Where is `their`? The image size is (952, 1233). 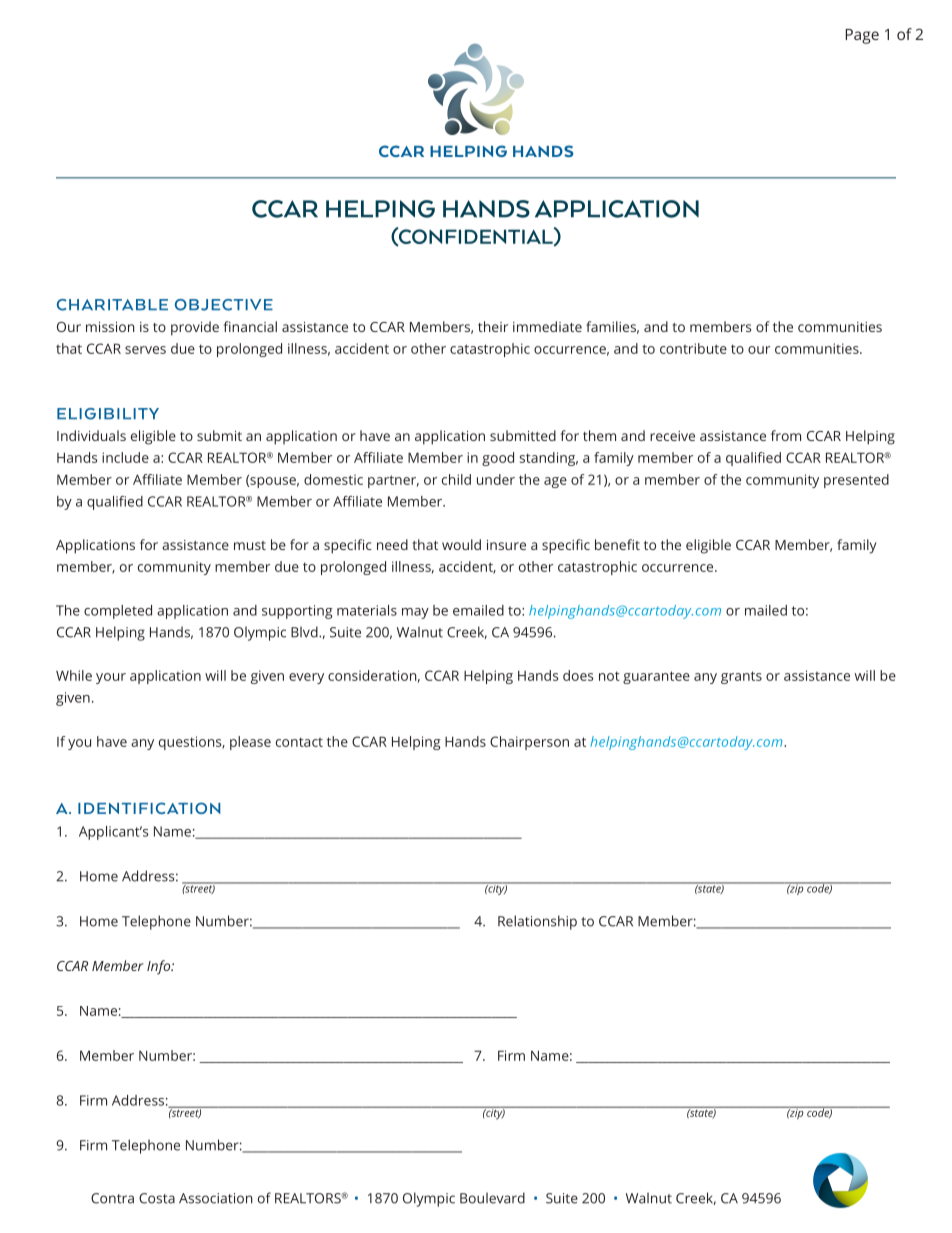
their is located at coordinates (493, 326).
